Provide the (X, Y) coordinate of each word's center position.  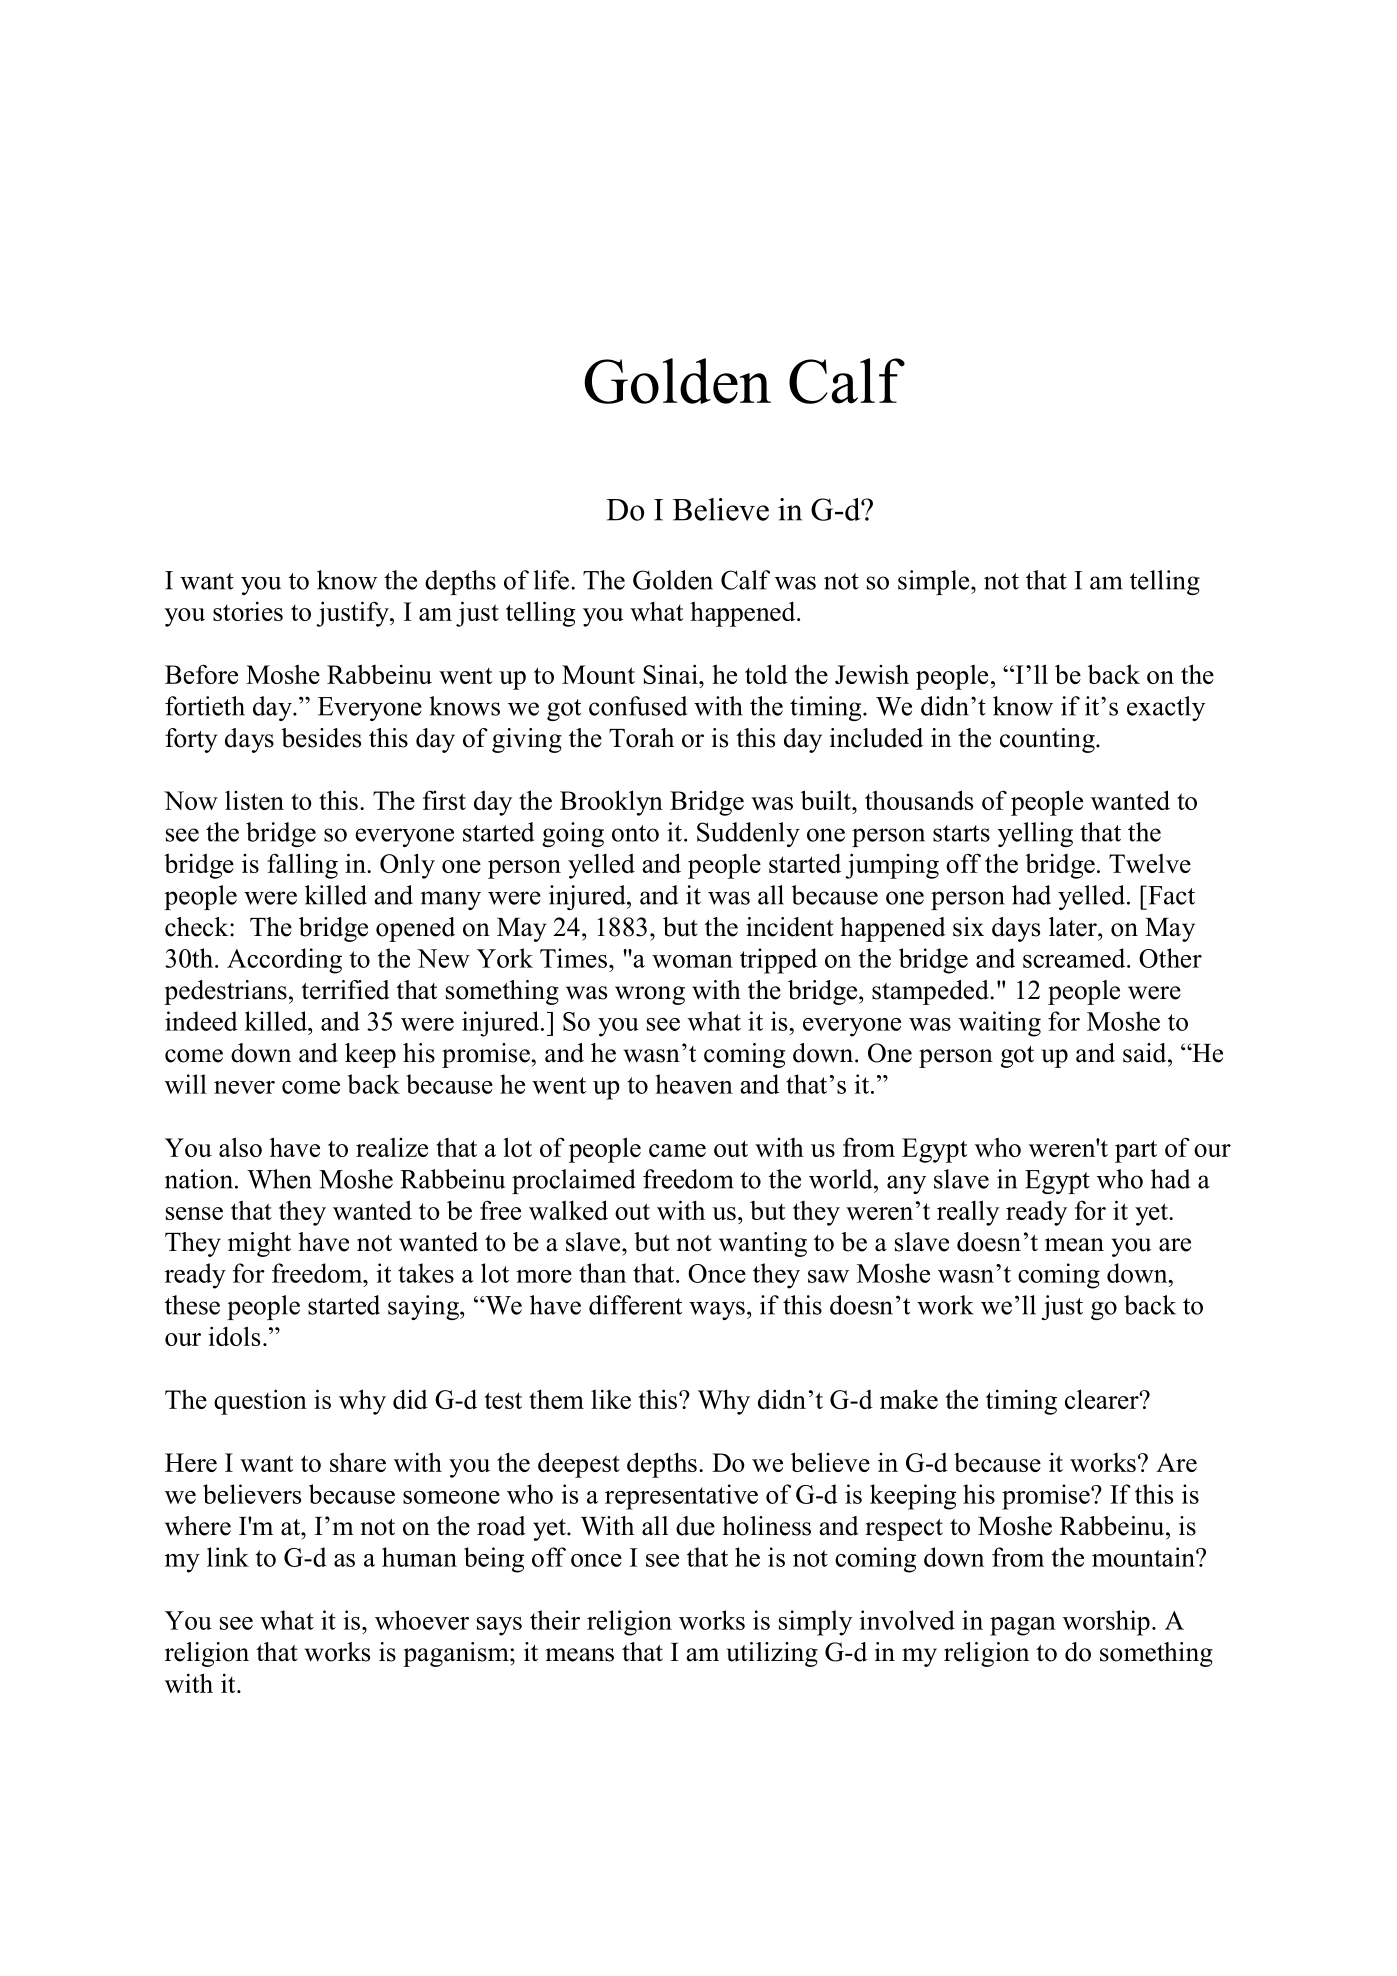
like (611, 1399)
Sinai (671, 674)
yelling (1035, 834)
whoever (422, 1620)
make (909, 1399)
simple (935, 582)
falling (302, 866)
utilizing (772, 1654)
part (1136, 1151)
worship (1106, 1623)
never (244, 1087)
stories (248, 611)
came (677, 1150)
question (260, 1402)
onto (635, 833)
